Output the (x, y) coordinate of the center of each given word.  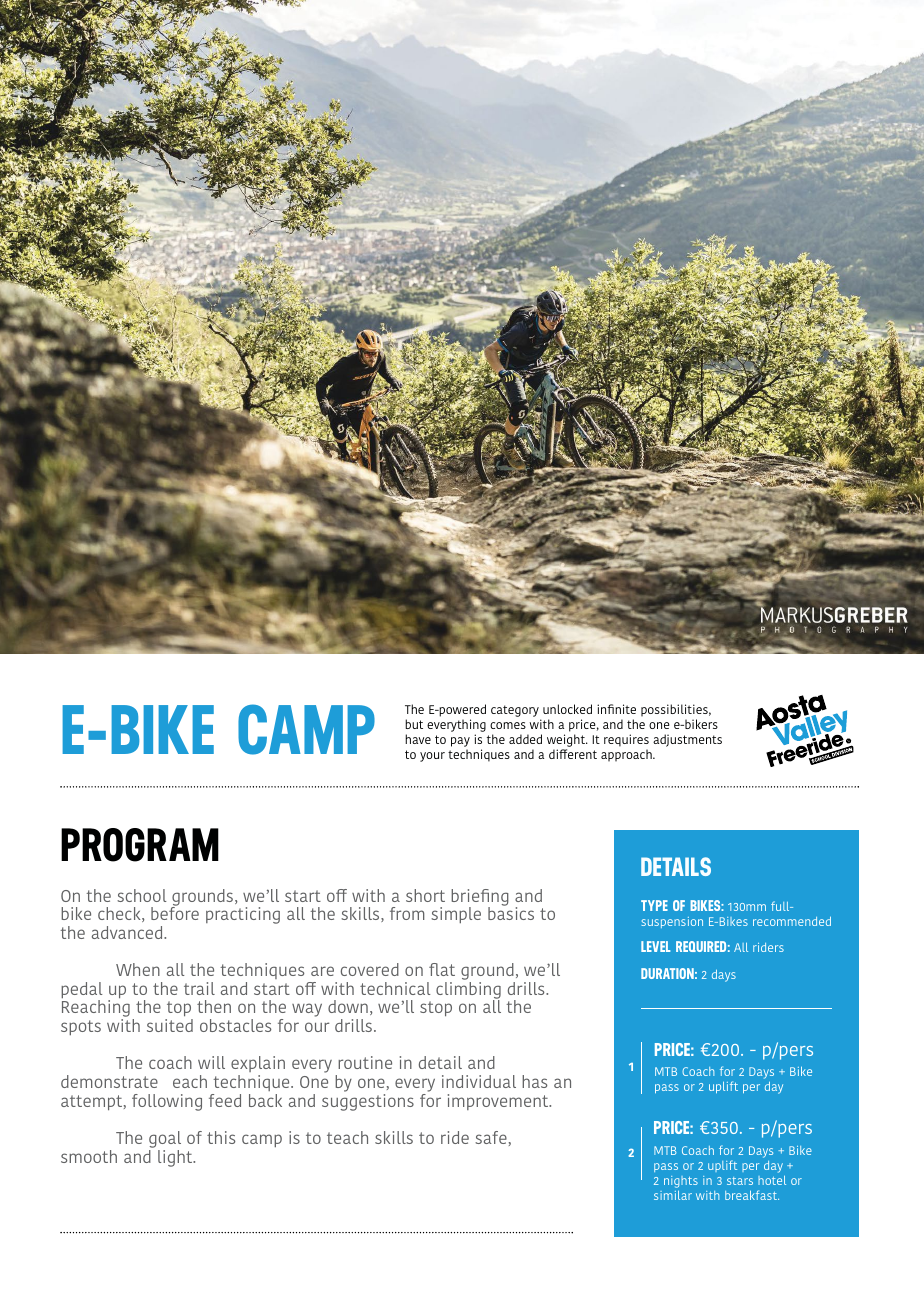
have (418, 739)
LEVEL (655, 946)
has (534, 1081)
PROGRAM (140, 845)
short (425, 895)
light (176, 1158)
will (211, 1062)
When (138, 969)
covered (370, 969)
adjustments (687, 740)
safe (491, 1137)
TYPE (654, 905)
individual (479, 1081)
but (414, 724)
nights (681, 1182)
